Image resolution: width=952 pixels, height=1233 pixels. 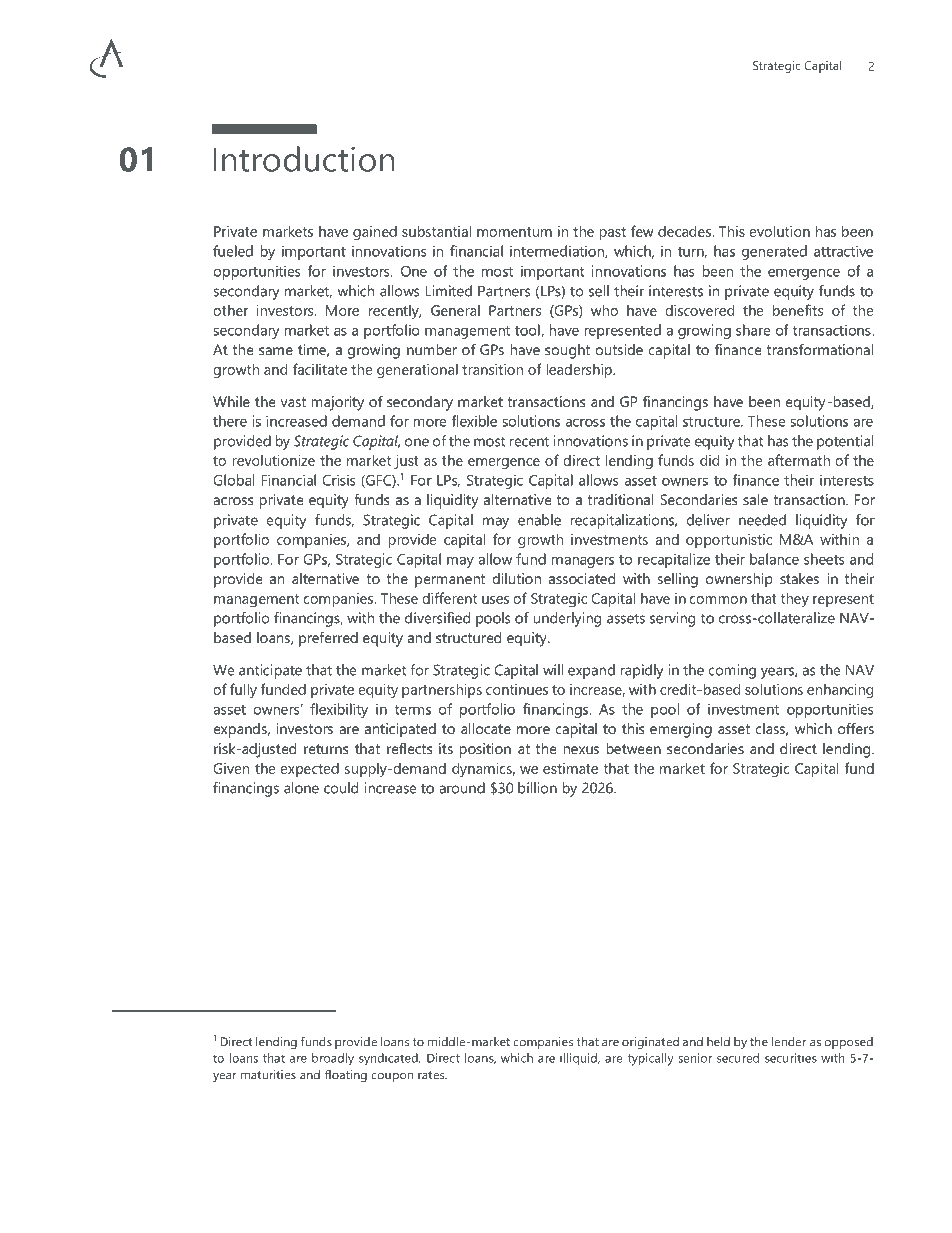 What do you see at coordinates (650, 1043) in the screenshot?
I see `originated` at bounding box center [650, 1043].
